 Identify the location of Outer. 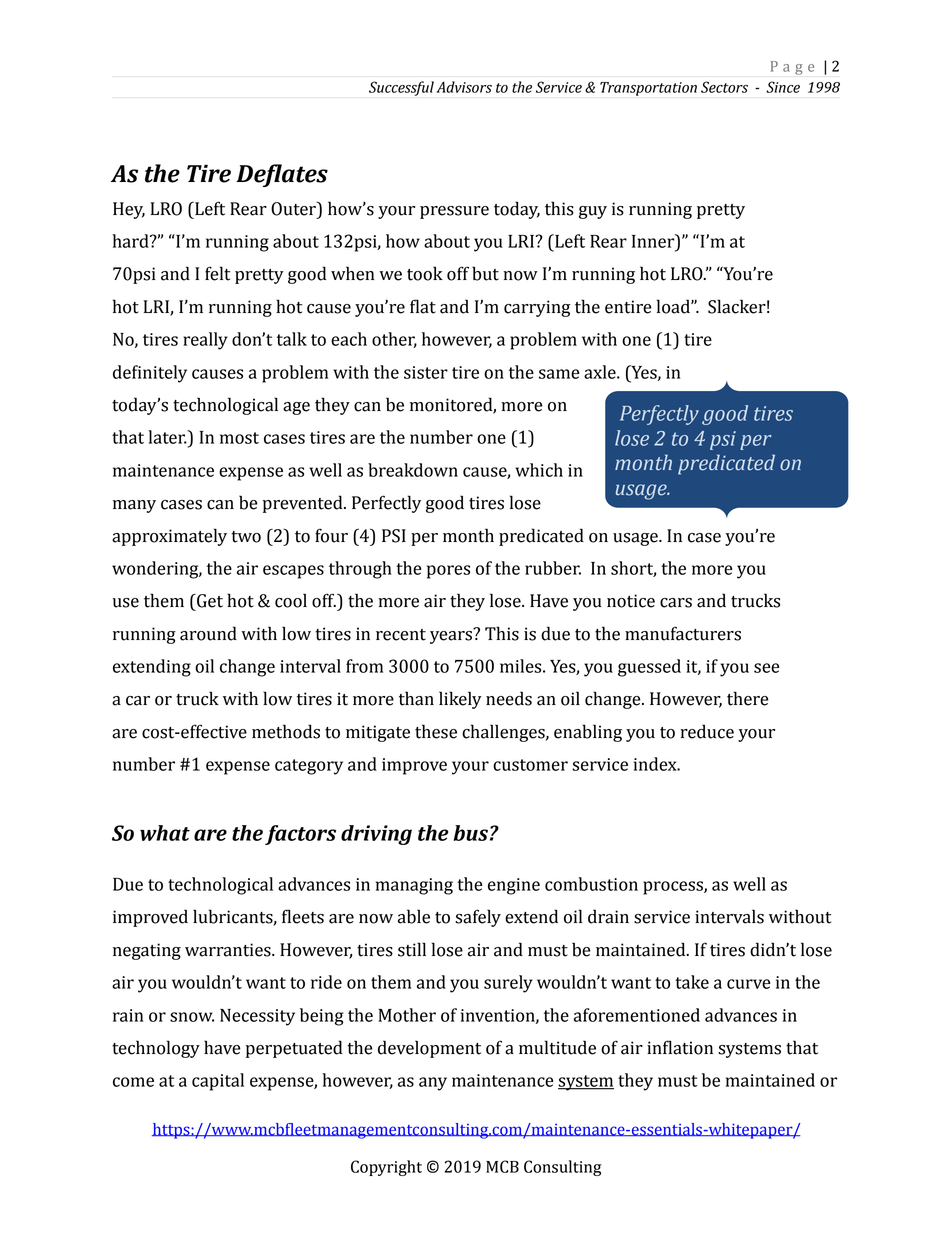
(294, 209).
